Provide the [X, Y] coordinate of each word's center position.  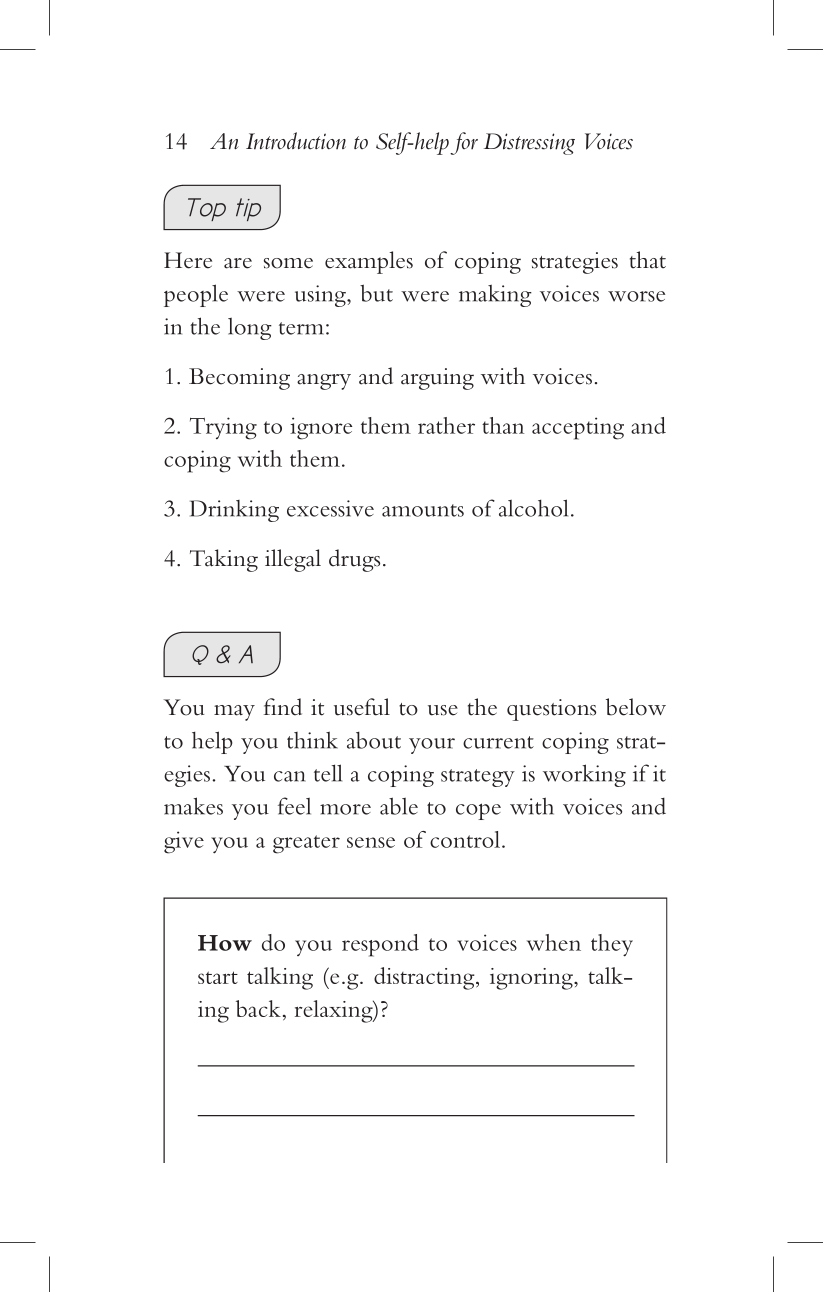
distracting [425, 978]
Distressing [529, 144]
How [225, 943]
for [464, 143]
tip [248, 209]
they [612, 945]
